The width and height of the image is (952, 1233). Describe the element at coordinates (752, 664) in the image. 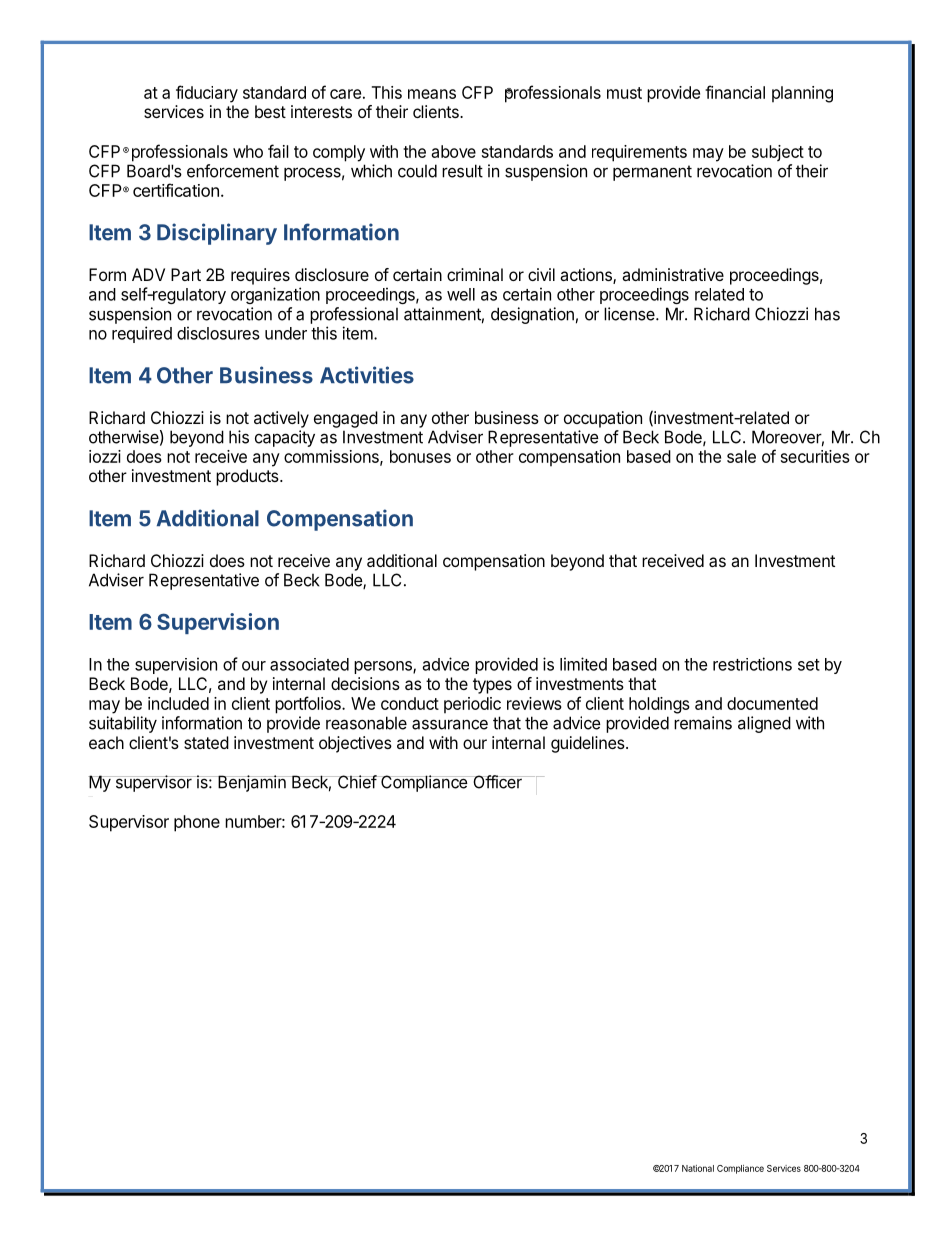

I see `restrictions` at that location.
